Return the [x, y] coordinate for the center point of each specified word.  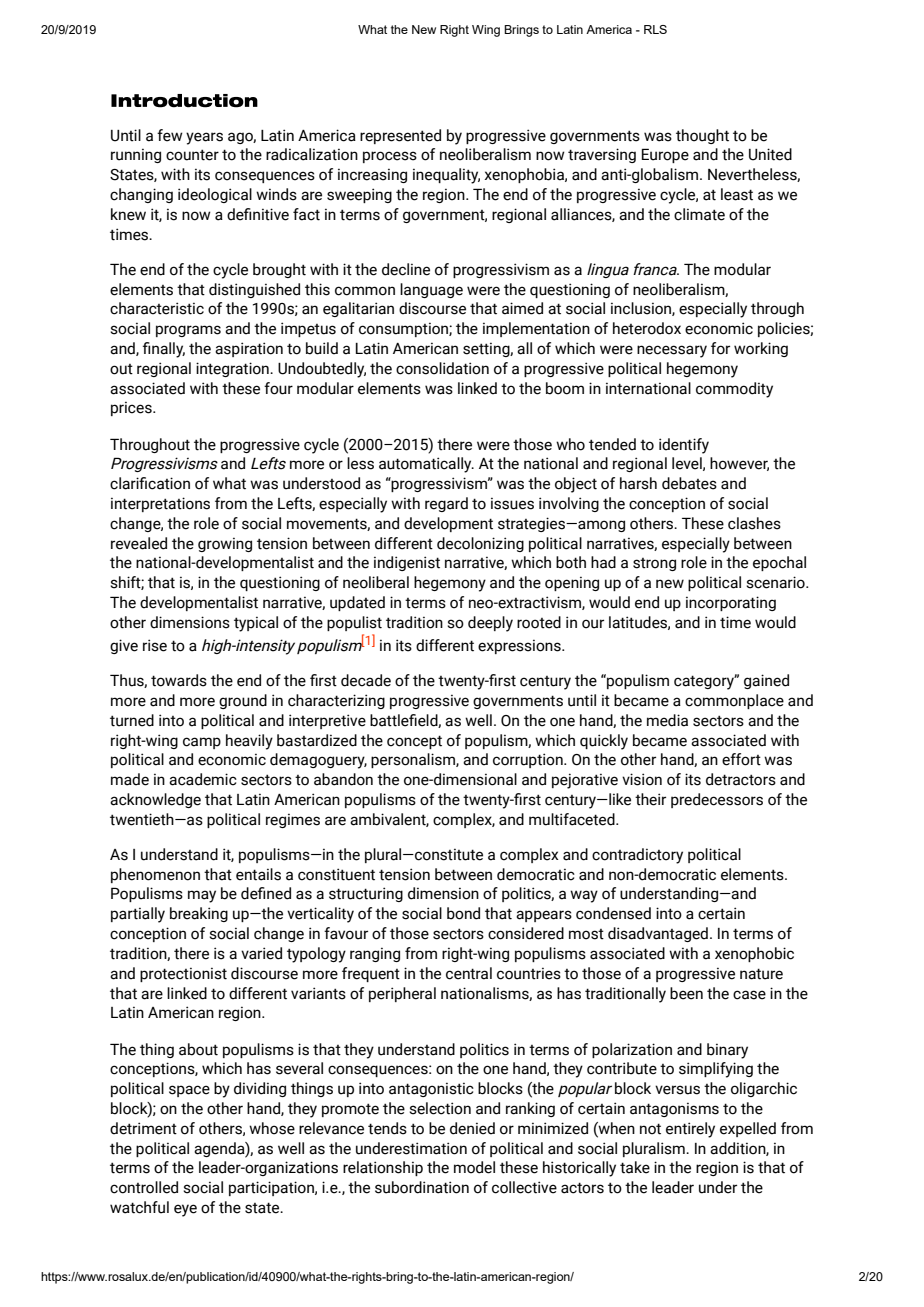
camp [202, 743]
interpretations [160, 504]
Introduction [184, 101]
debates [689, 483]
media [667, 720]
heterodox [647, 328]
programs [188, 331]
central [469, 973]
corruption [529, 760]
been [686, 993]
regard [446, 504]
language [431, 290]
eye [185, 1210]
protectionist [183, 974]
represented [400, 136]
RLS [655, 29]
